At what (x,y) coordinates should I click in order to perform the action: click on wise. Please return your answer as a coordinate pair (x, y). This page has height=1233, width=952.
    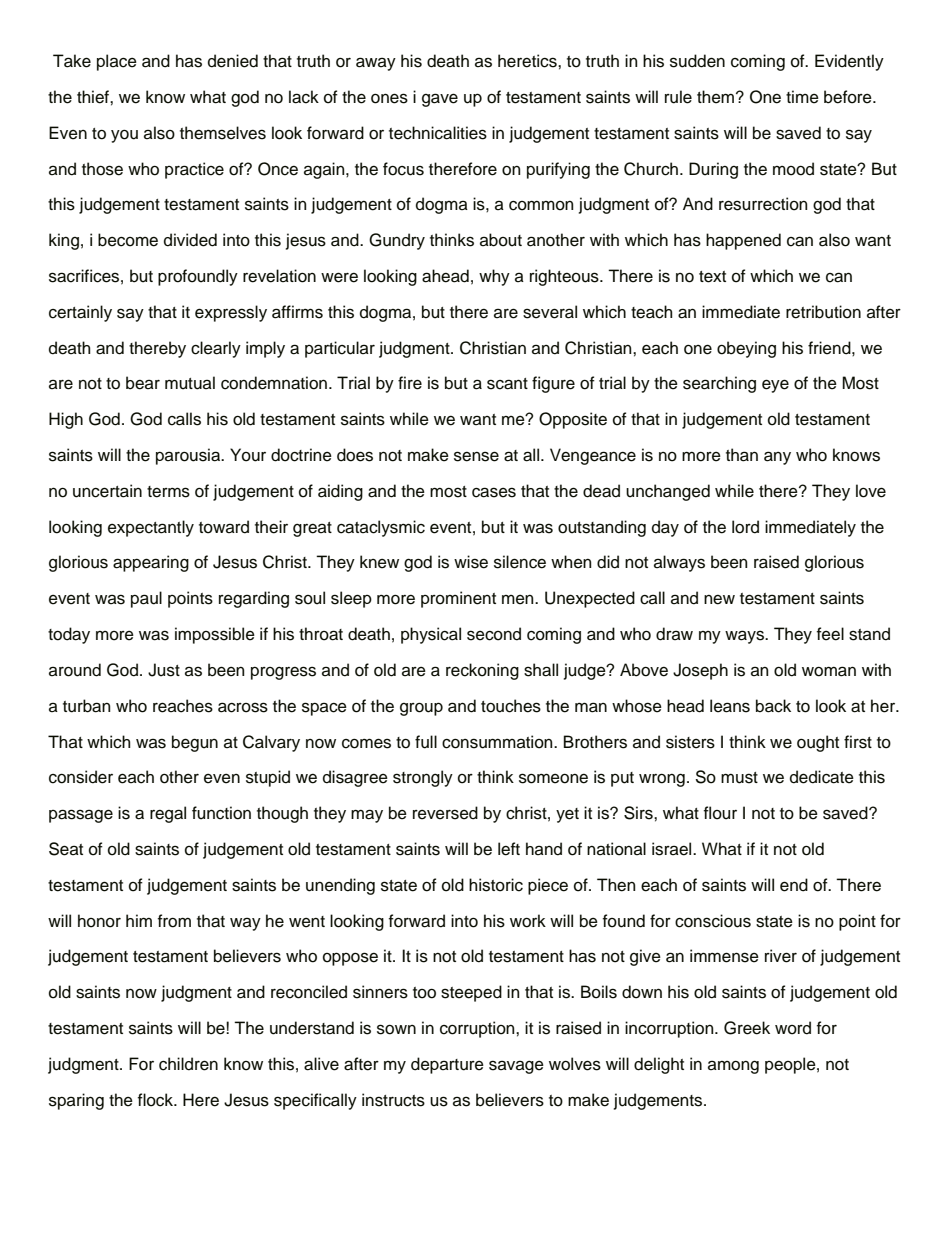
    Looking at the image, I should click on (471, 562).
